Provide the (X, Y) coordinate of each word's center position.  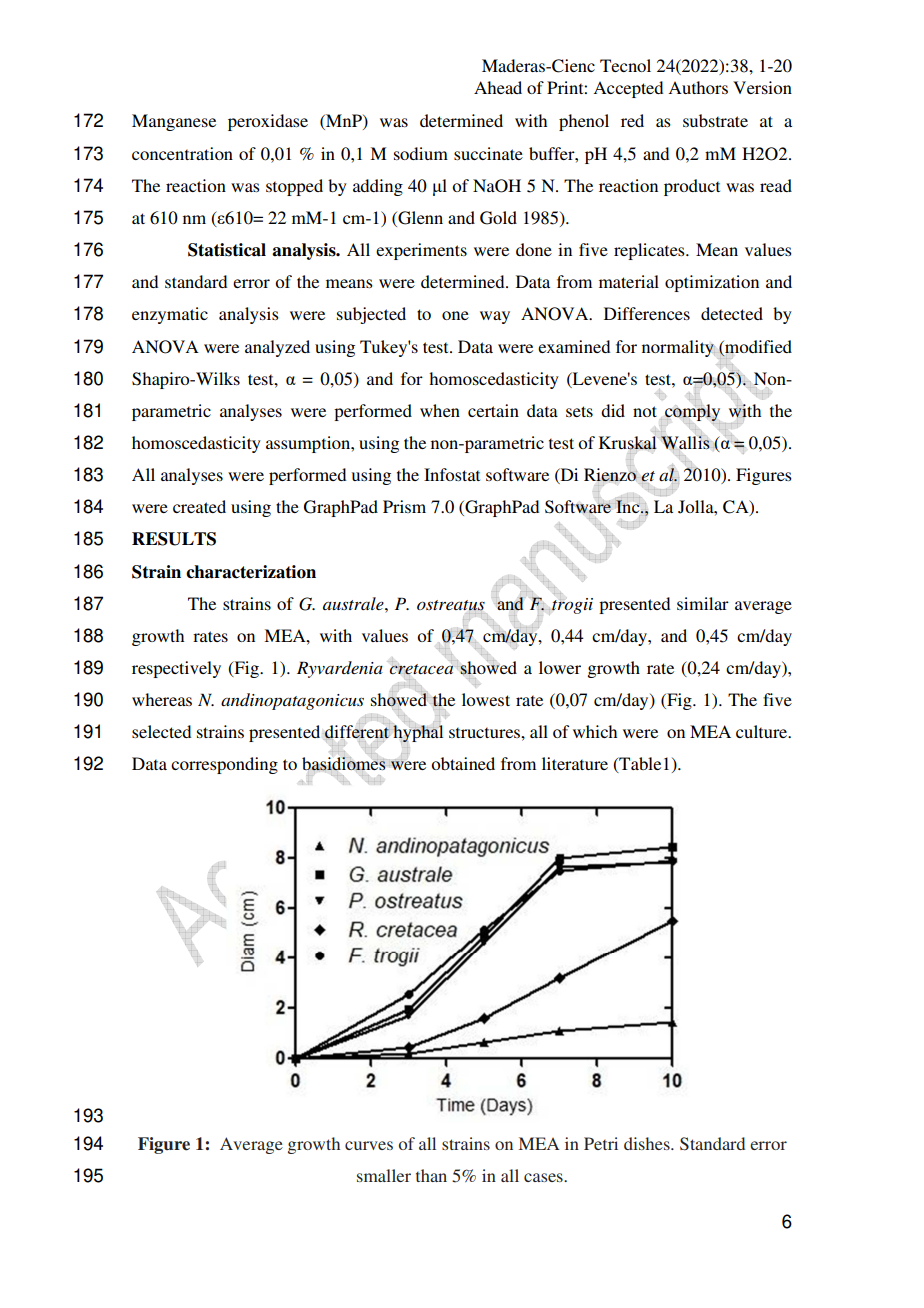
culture (763, 731)
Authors (698, 87)
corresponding (224, 765)
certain (493, 410)
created (199, 506)
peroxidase (268, 122)
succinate (488, 153)
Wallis (685, 442)
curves (369, 1145)
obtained (463, 763)
